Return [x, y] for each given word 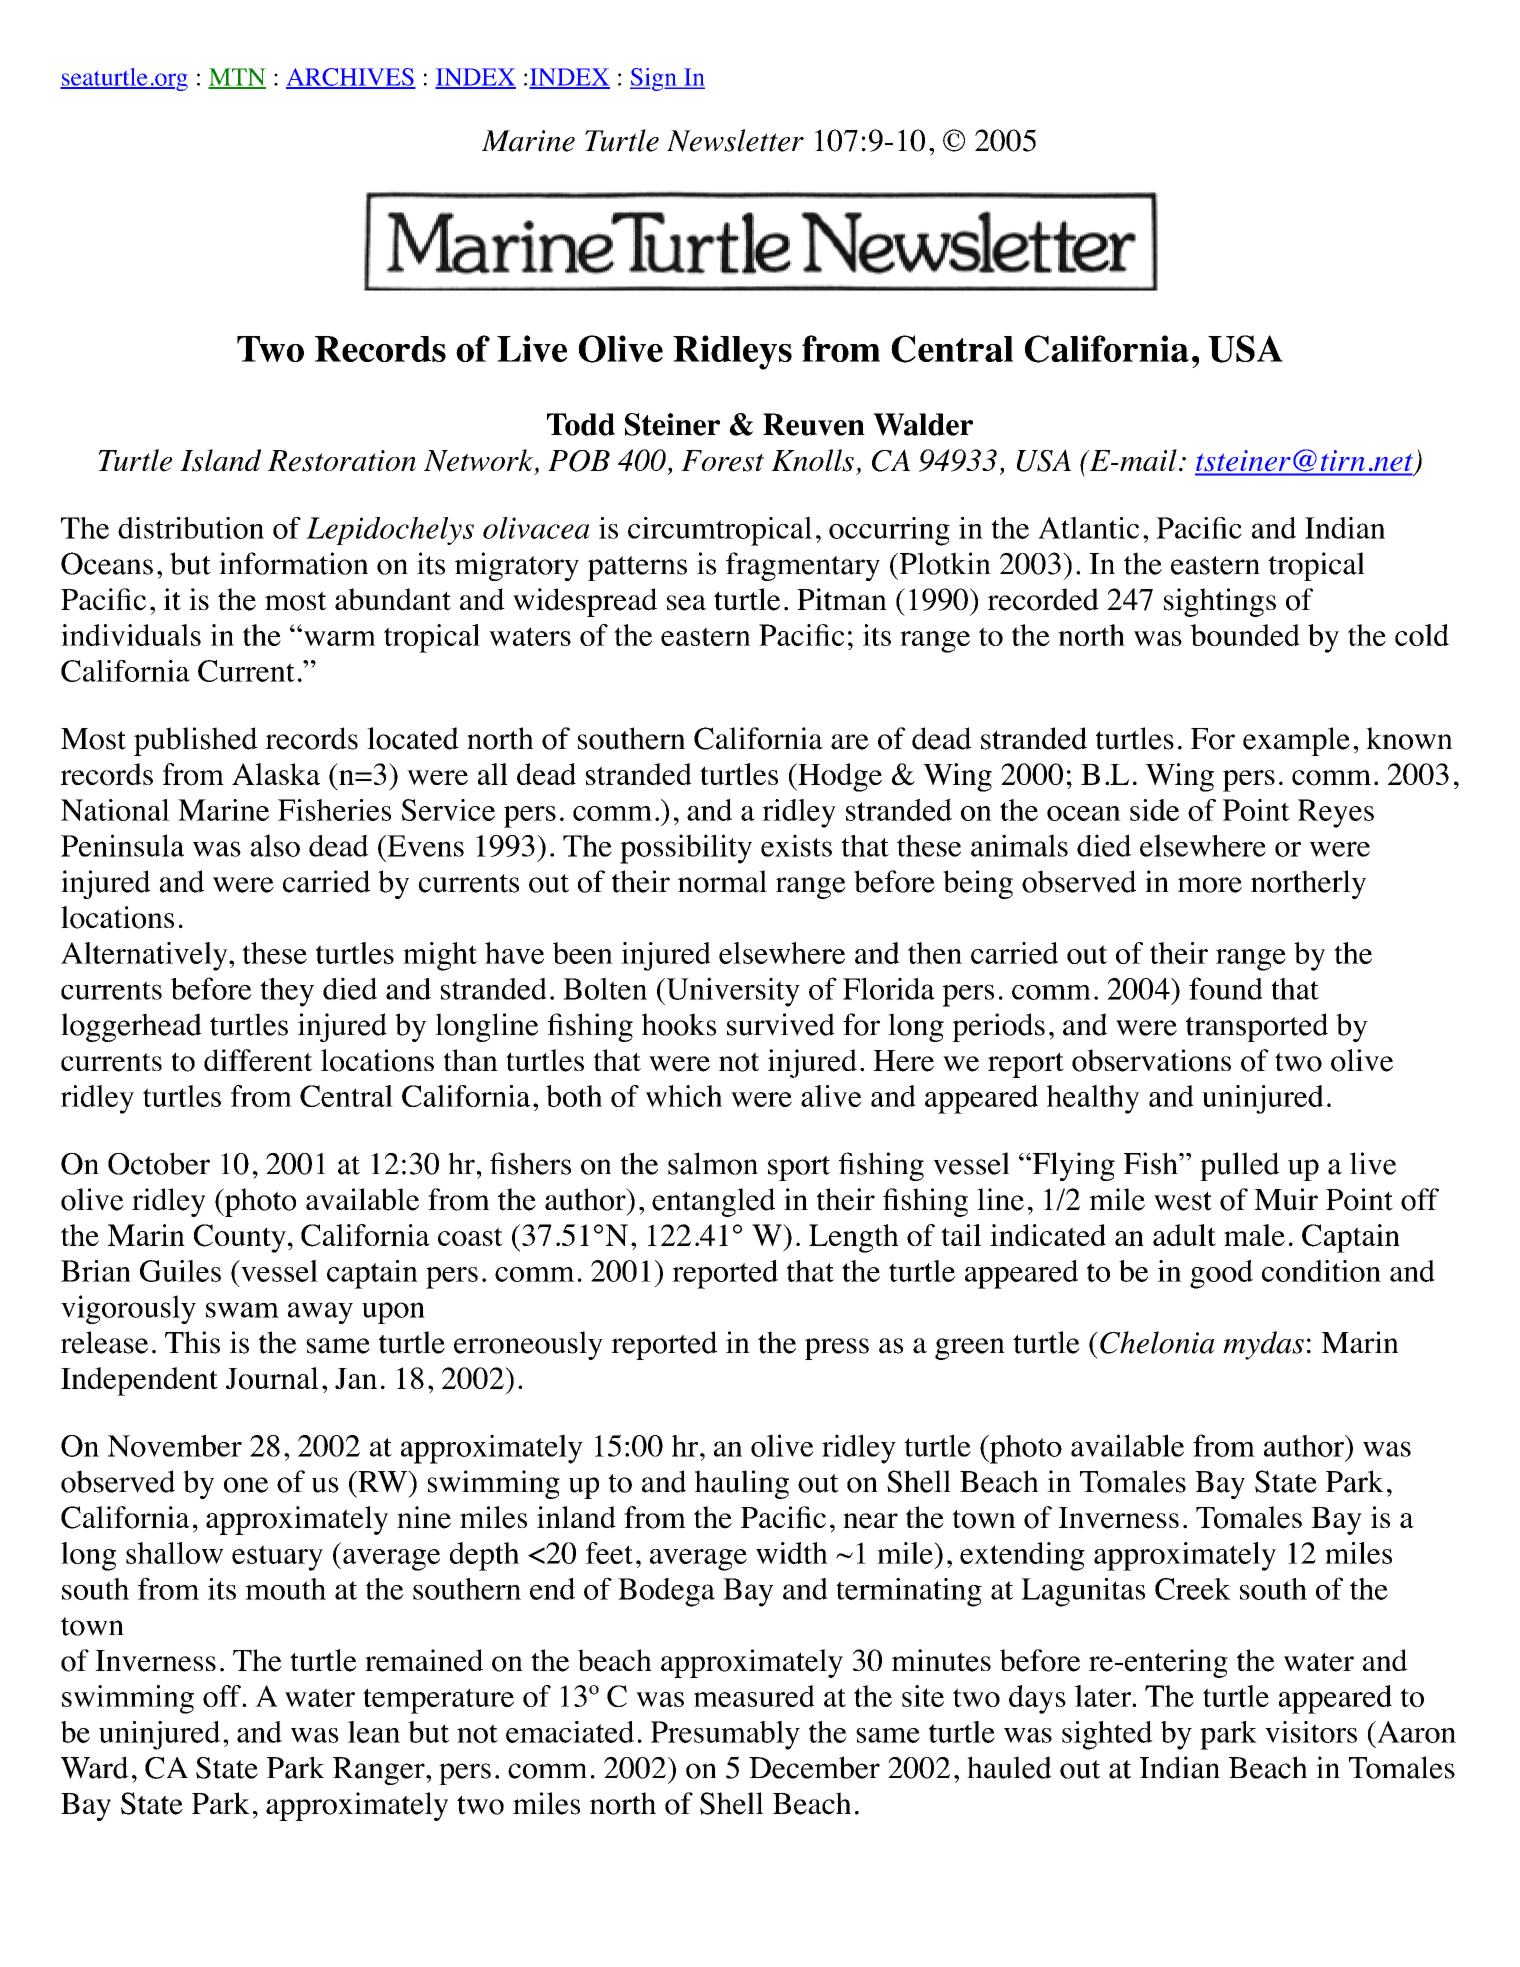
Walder [923, 424]
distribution [191, 528]
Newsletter [735, 140]
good [1221, 1274]
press [837, 1349]
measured [754, 1696]
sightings [1220, 602]
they [287, 992]
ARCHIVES [351, 78]
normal [722, 881]
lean [374, 1732]
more [1210, 885]
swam [242, 1310]
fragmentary [803, 566]
